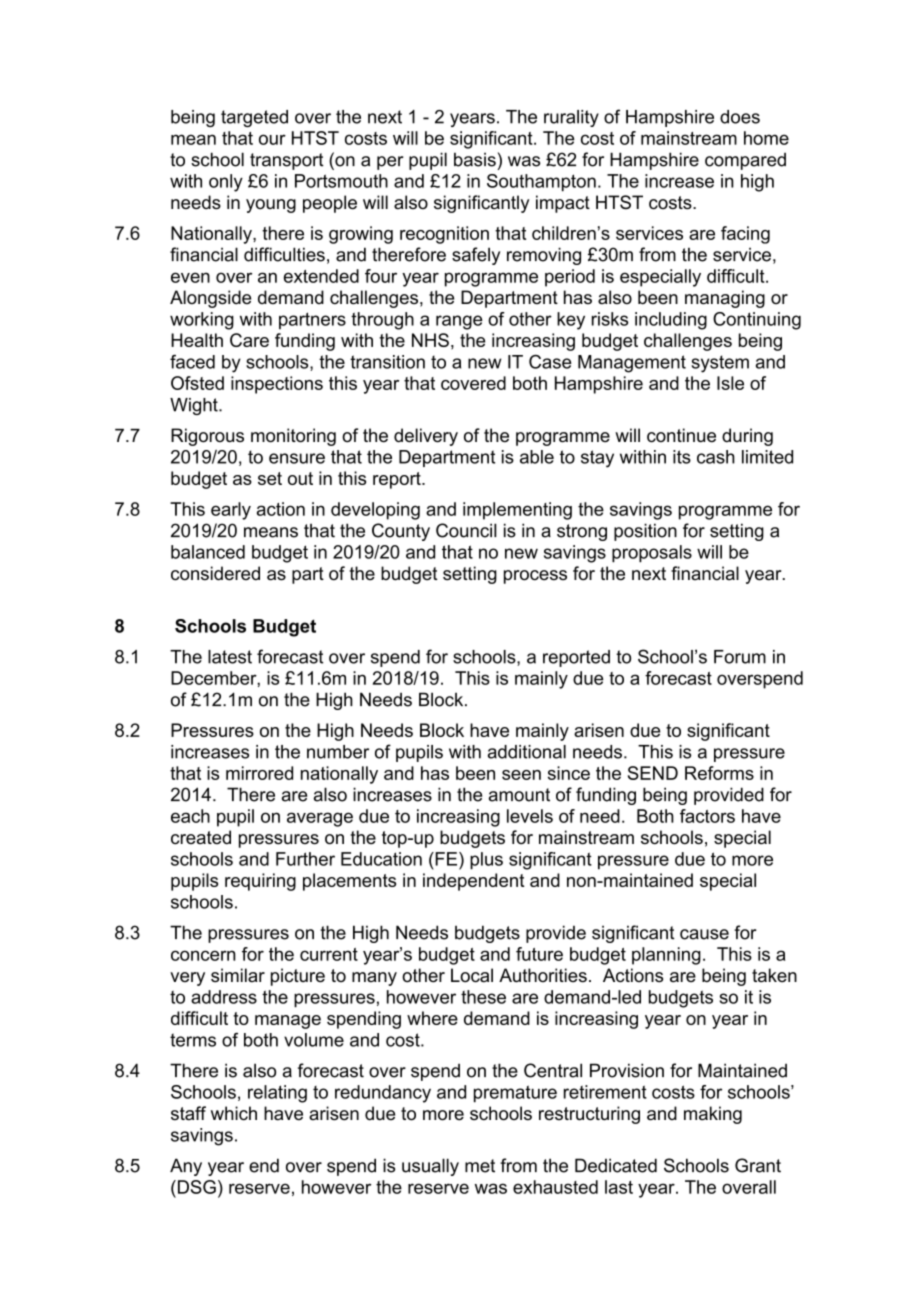 The height and width of the page is (1308, 924). What do you see at coordinates (480, 1166) in the page?
I see `met` at bounding box center [480, 1166].
